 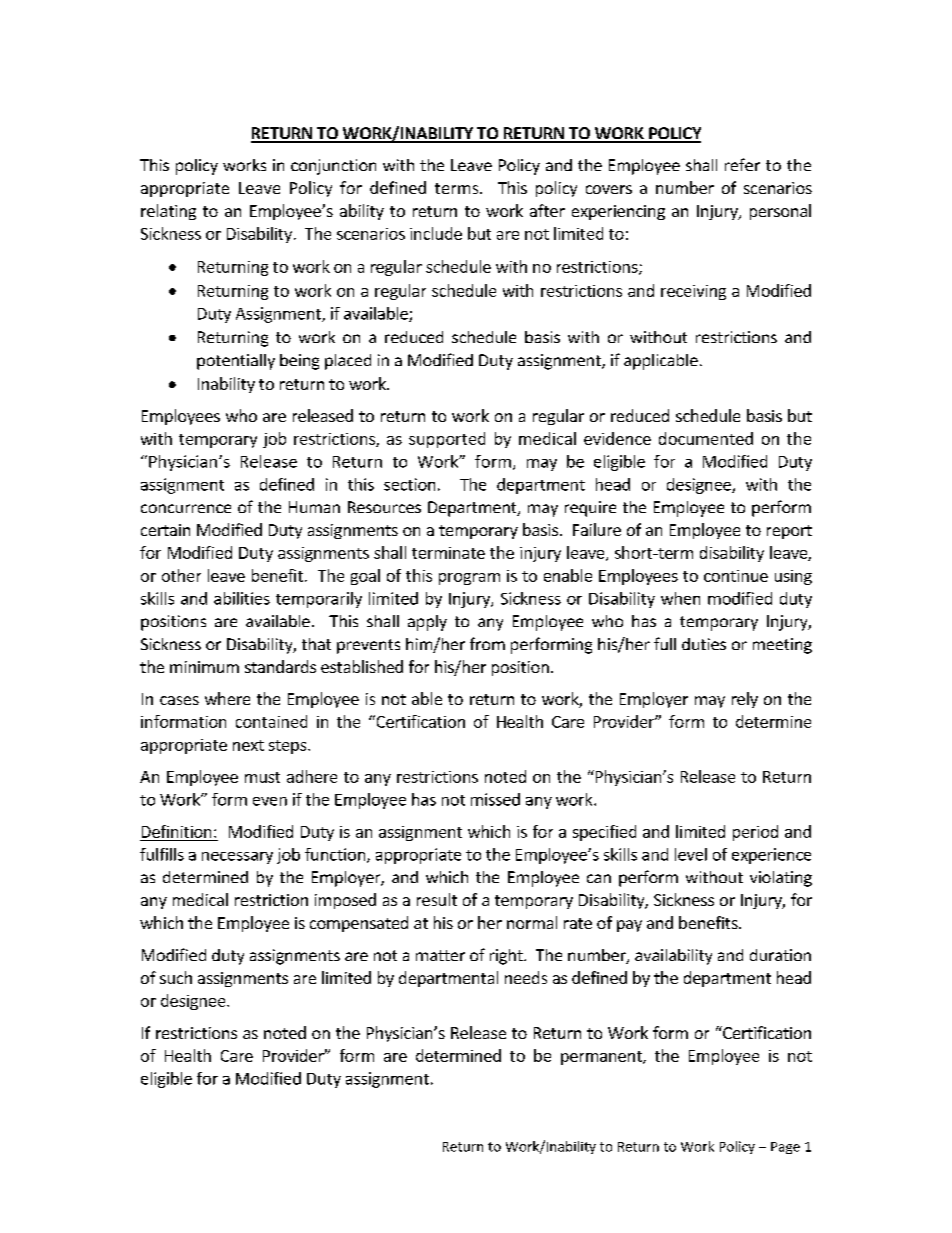 I want to click on refer, so click(x=742, y=164).
